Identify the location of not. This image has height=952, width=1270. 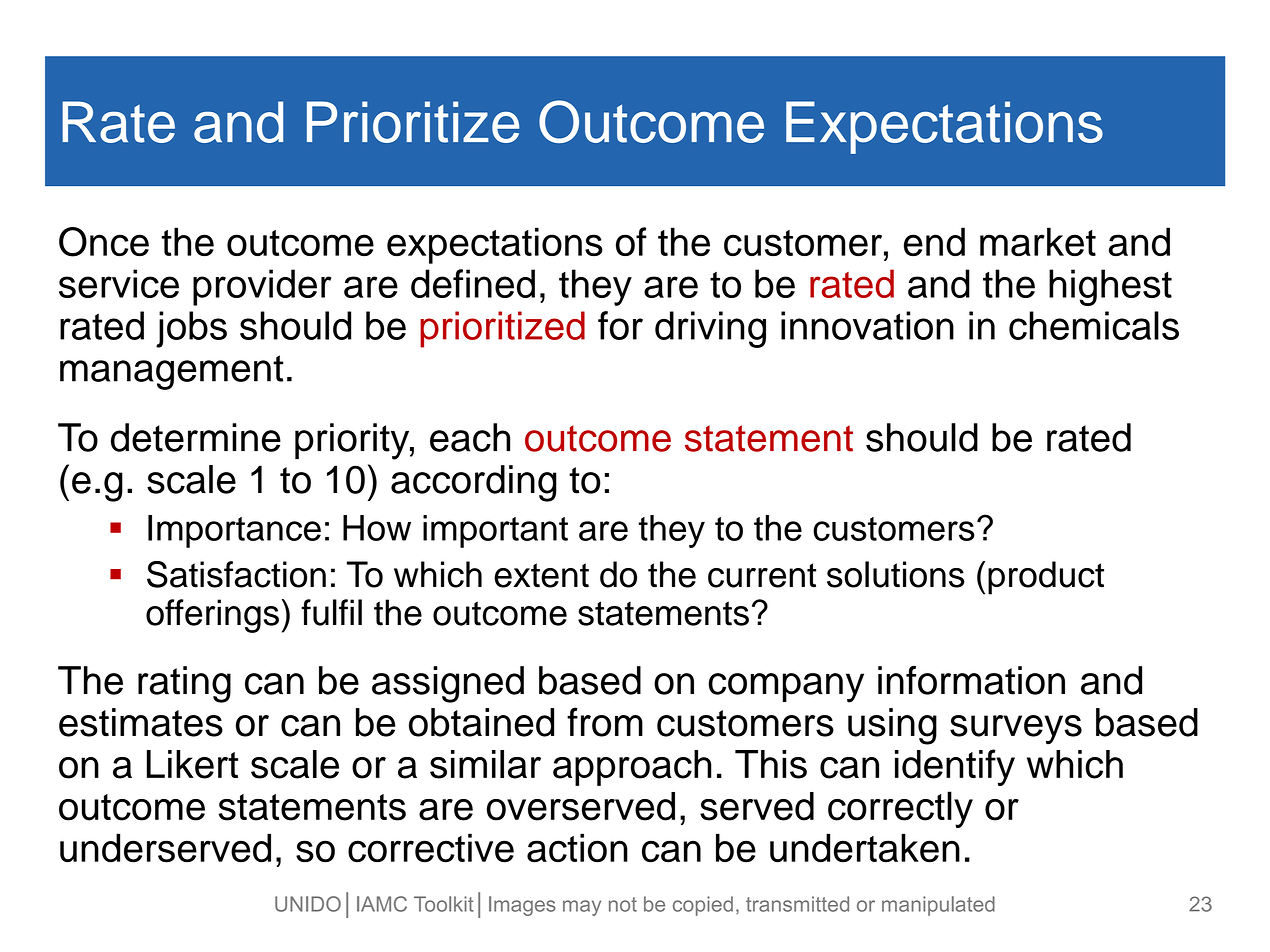
(623, 904).
